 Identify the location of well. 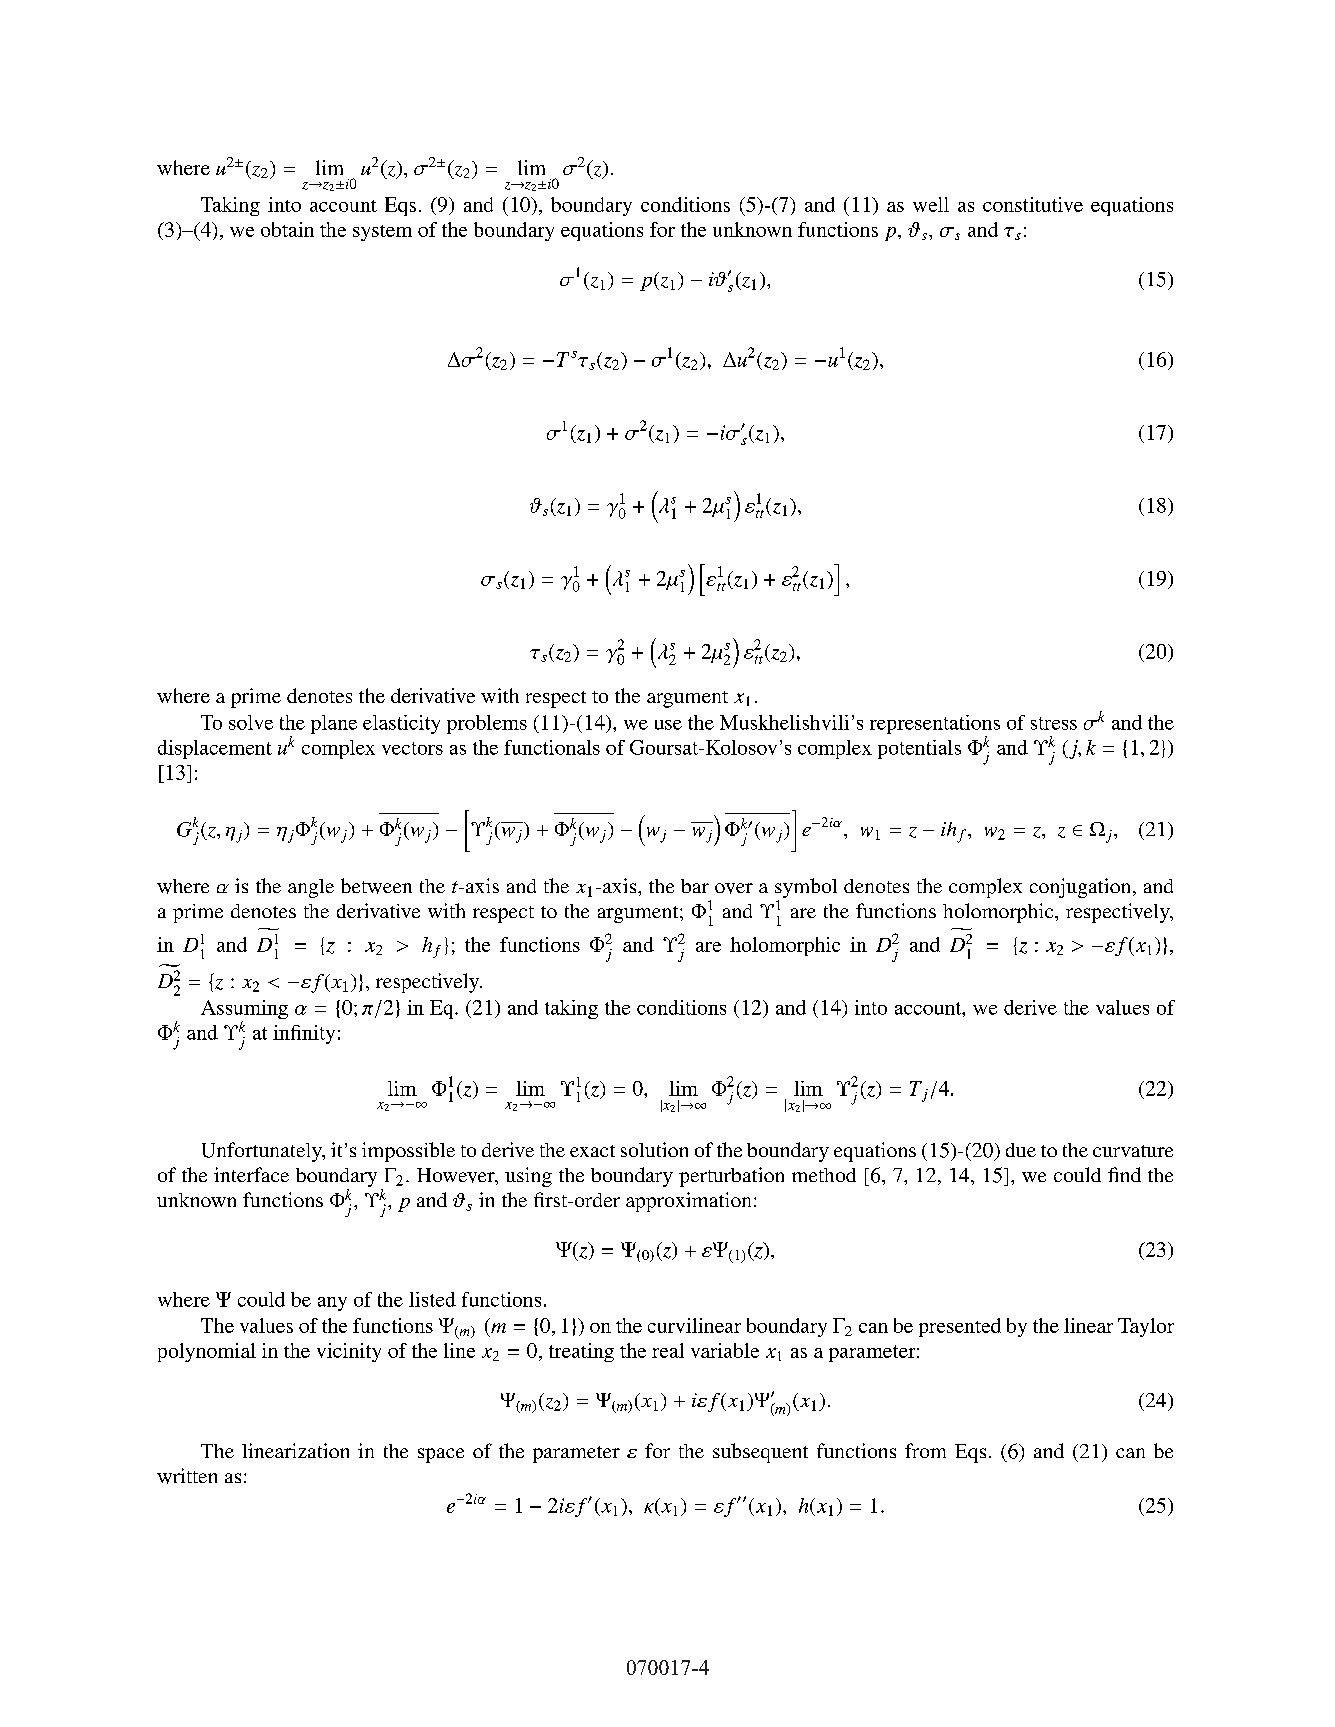
(931, 204).
